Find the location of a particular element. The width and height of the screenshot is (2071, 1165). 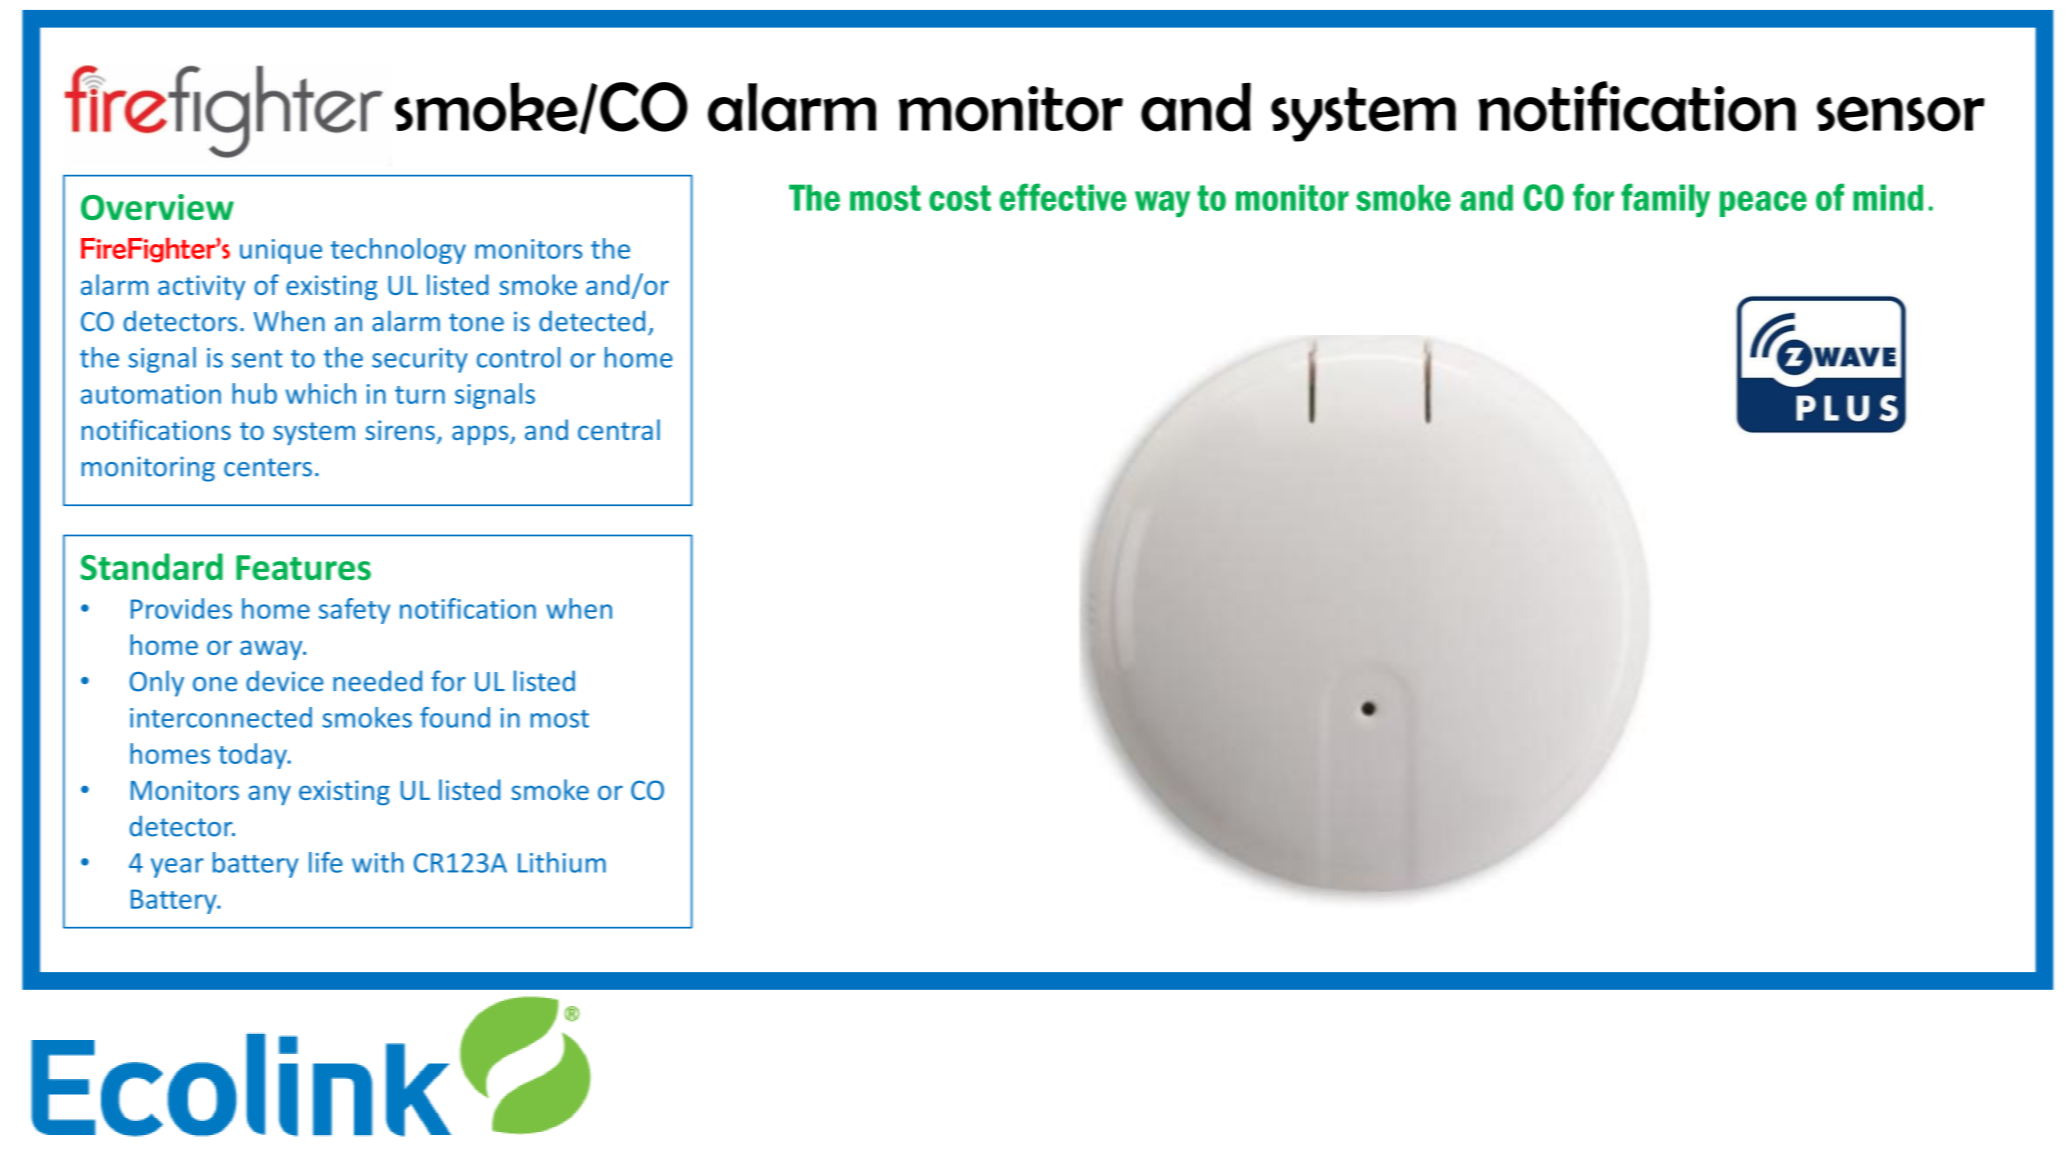

sensor is located at coordinates (1901, 114).
